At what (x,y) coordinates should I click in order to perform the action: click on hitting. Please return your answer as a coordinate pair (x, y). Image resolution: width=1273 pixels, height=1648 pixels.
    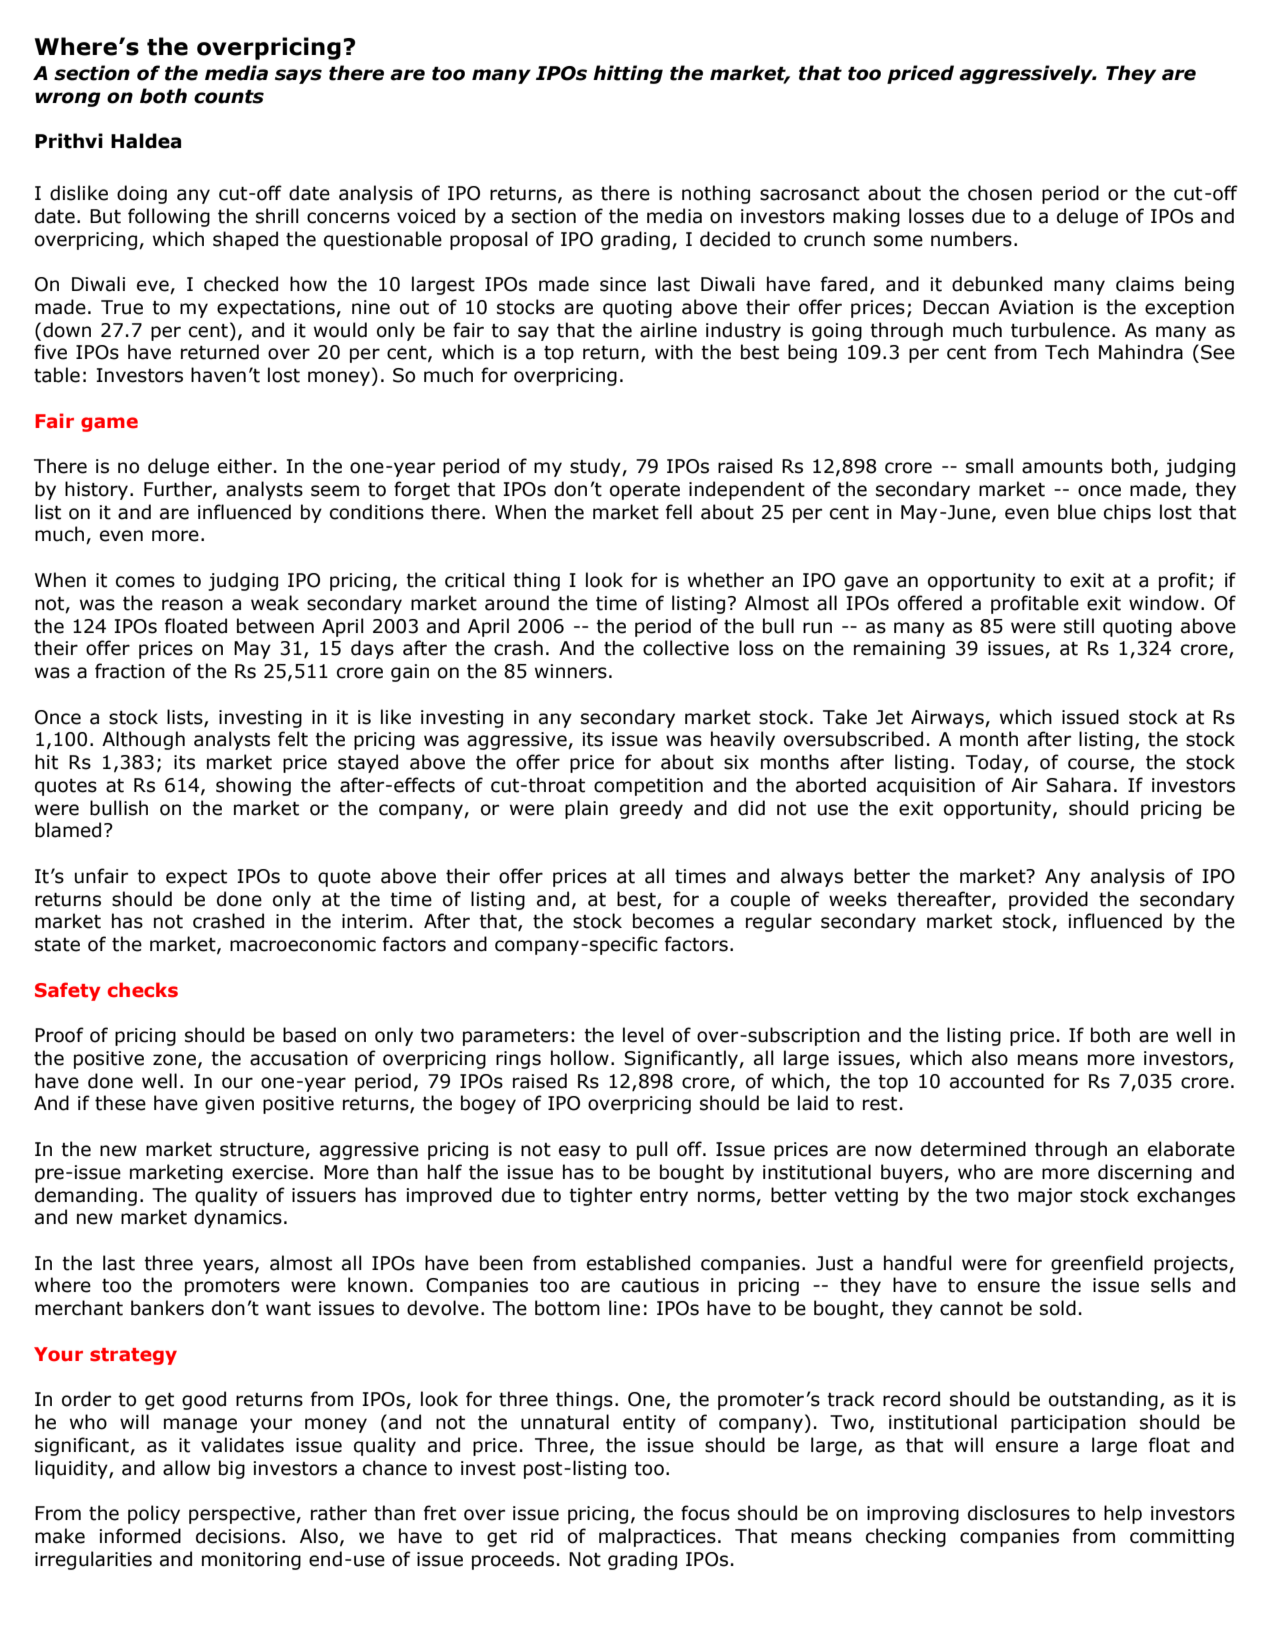
    Looking at the image, I should click on (628, 74).
